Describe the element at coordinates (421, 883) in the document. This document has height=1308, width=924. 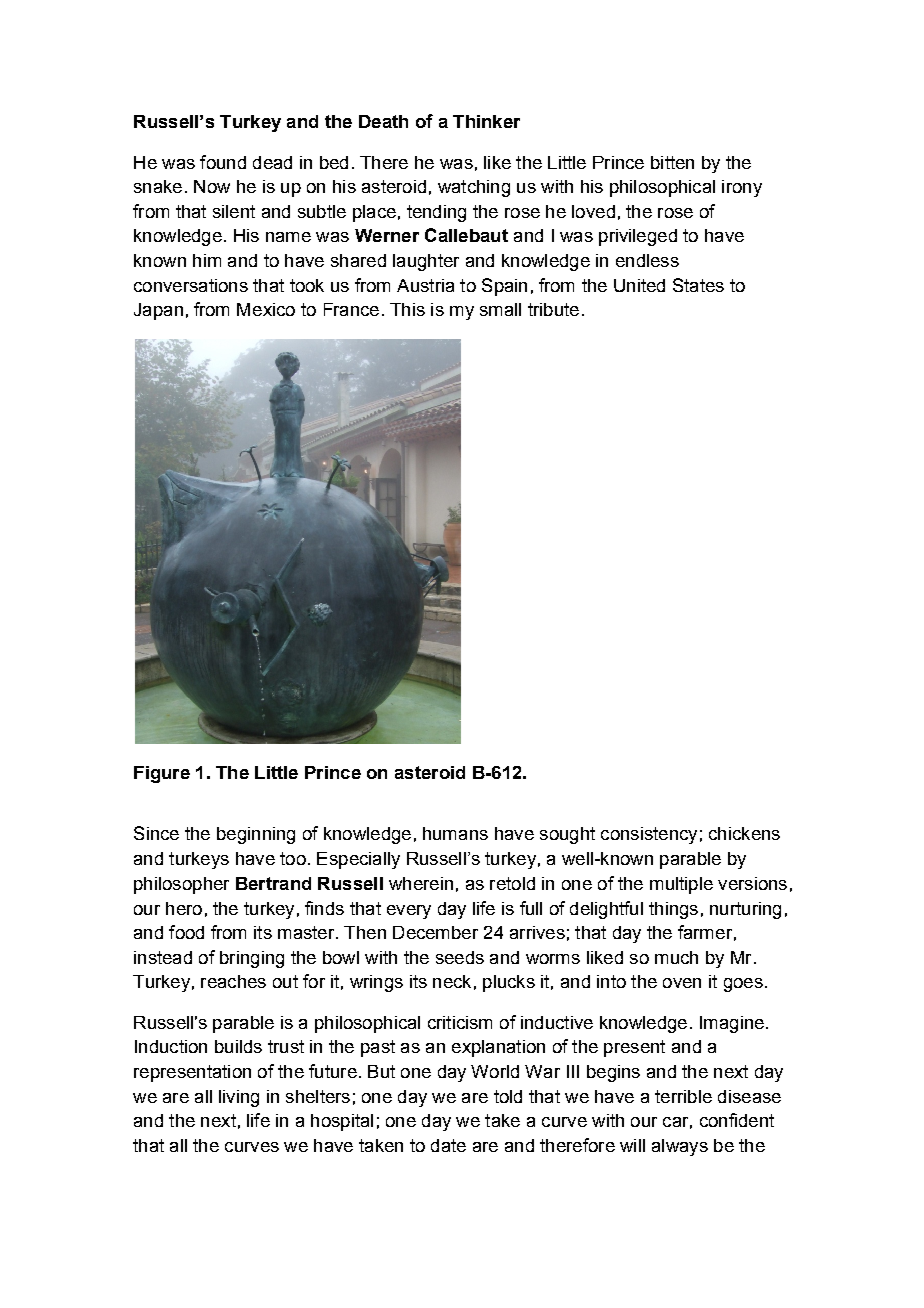
I see `wherein` at that location.
